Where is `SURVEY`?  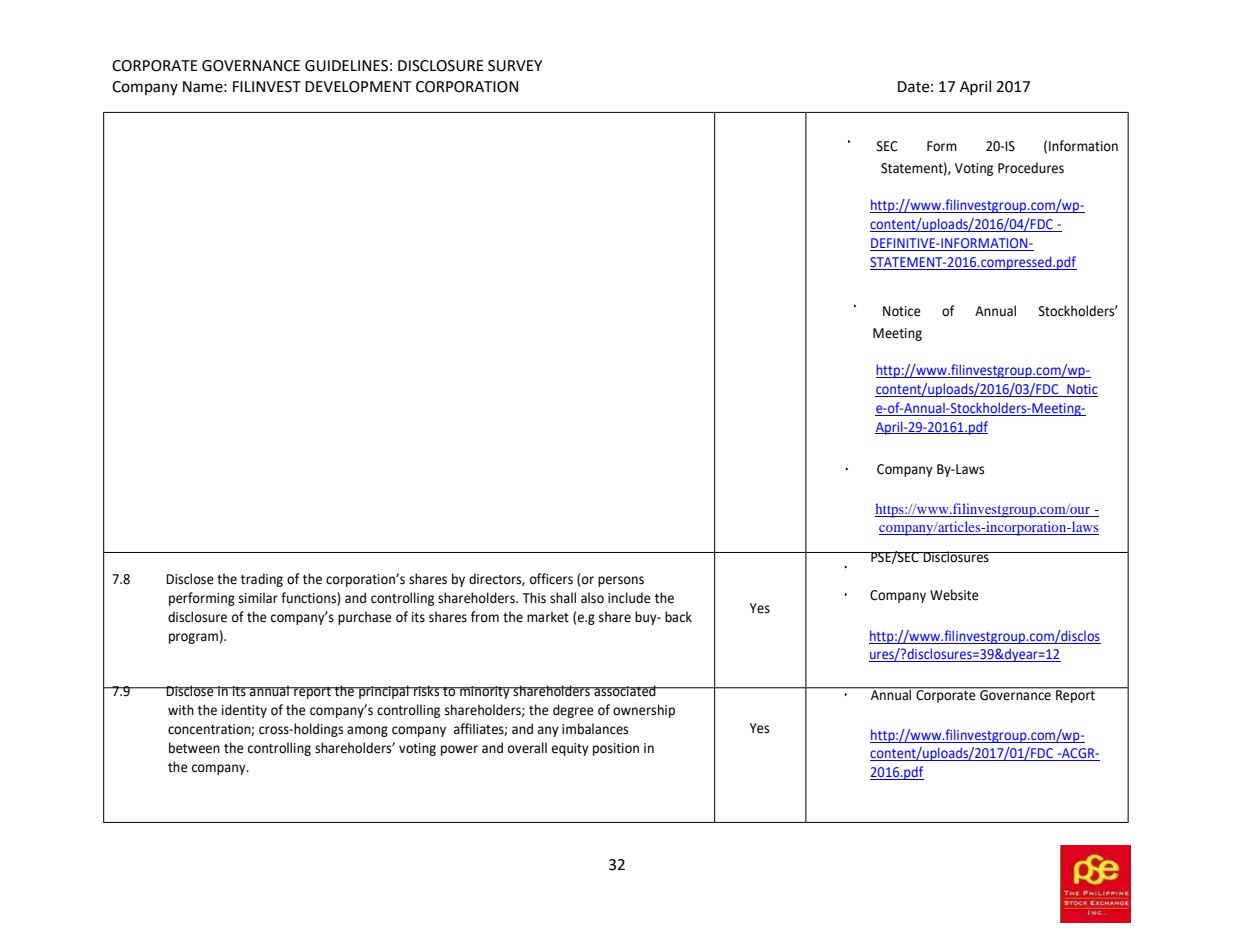
SURVEY is located at coordinates (515, 66).
